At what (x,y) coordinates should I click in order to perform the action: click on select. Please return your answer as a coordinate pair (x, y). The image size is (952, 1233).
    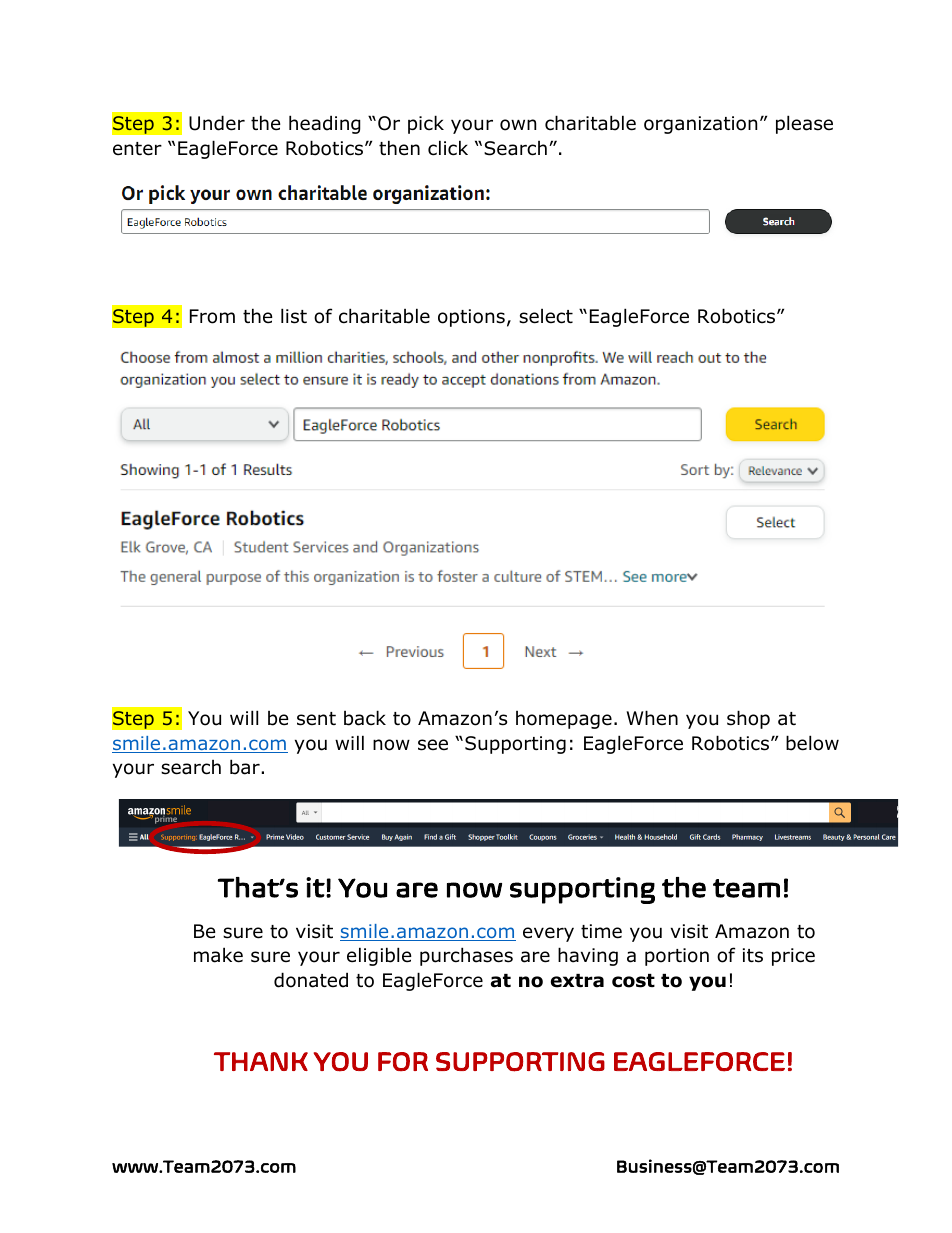
    Looking at the image, I should click on (546, 316).
